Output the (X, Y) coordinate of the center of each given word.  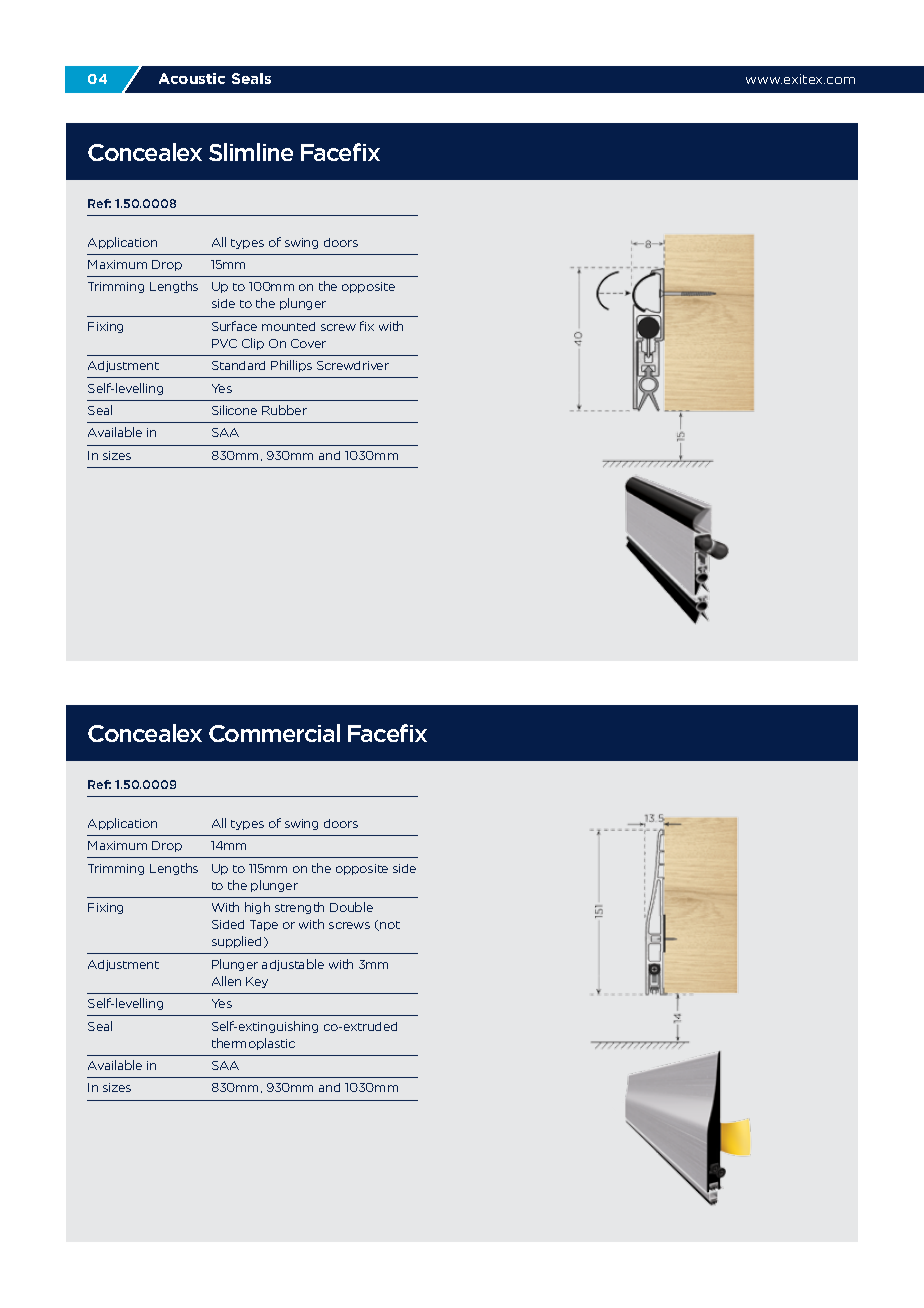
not (389, 926)
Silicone (234, 410)
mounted (288, 326)
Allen (226, 981)
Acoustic (192, 78)
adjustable (293, 965)
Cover (308, 343)
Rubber (284, 410)
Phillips (291, 366)
